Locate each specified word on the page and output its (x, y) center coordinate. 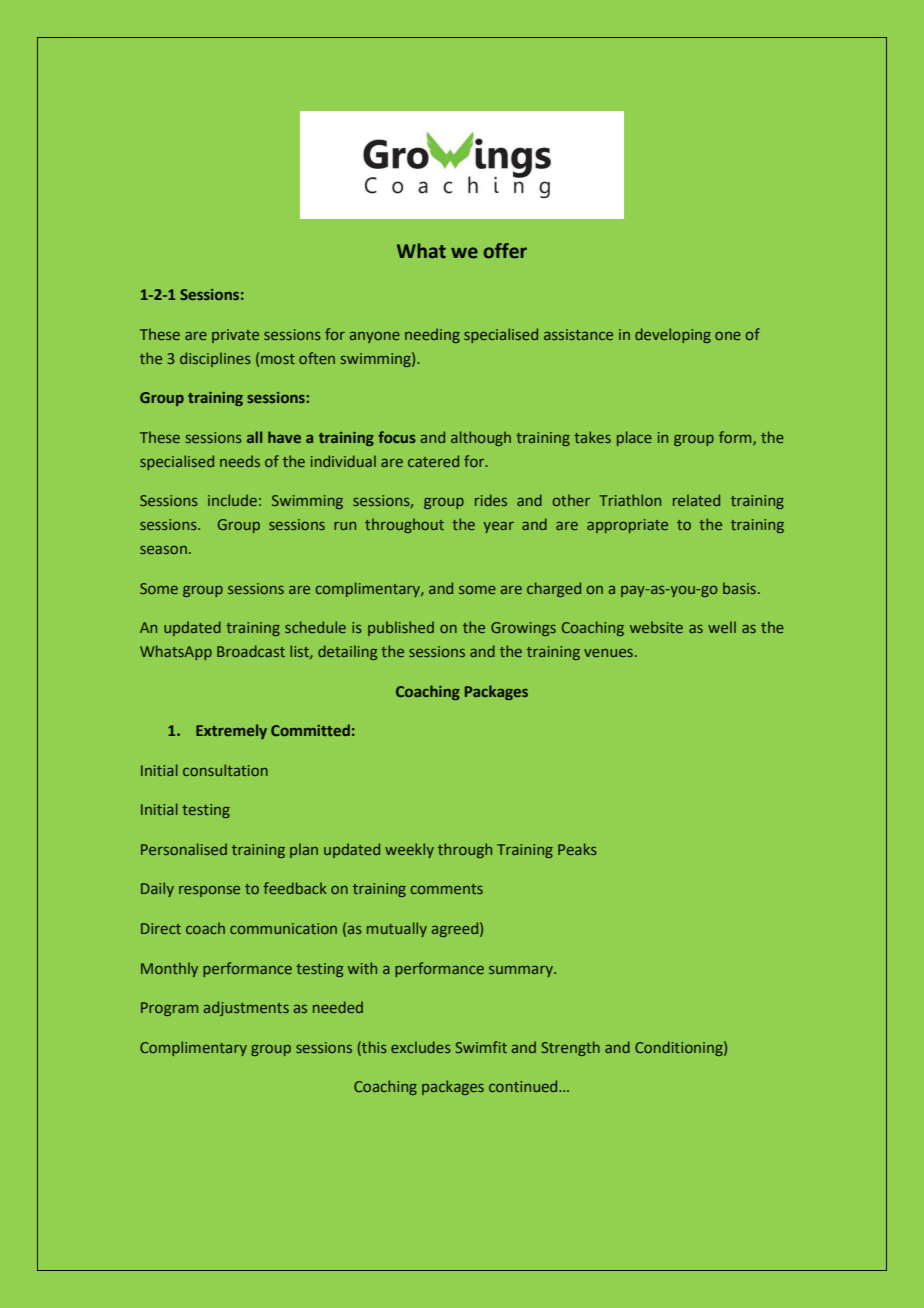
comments (447, 889)
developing (673, 335)
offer (505, 251)
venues (608, 653)
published (401, 628)
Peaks (577, 849)
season (163, 550)
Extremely (231, 731)
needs (240, 461)
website (656, 627)
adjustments (246, 1008)
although (481, 438)
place (634, 438)
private (235, 336)
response (209, 891)
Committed (310, 730)
